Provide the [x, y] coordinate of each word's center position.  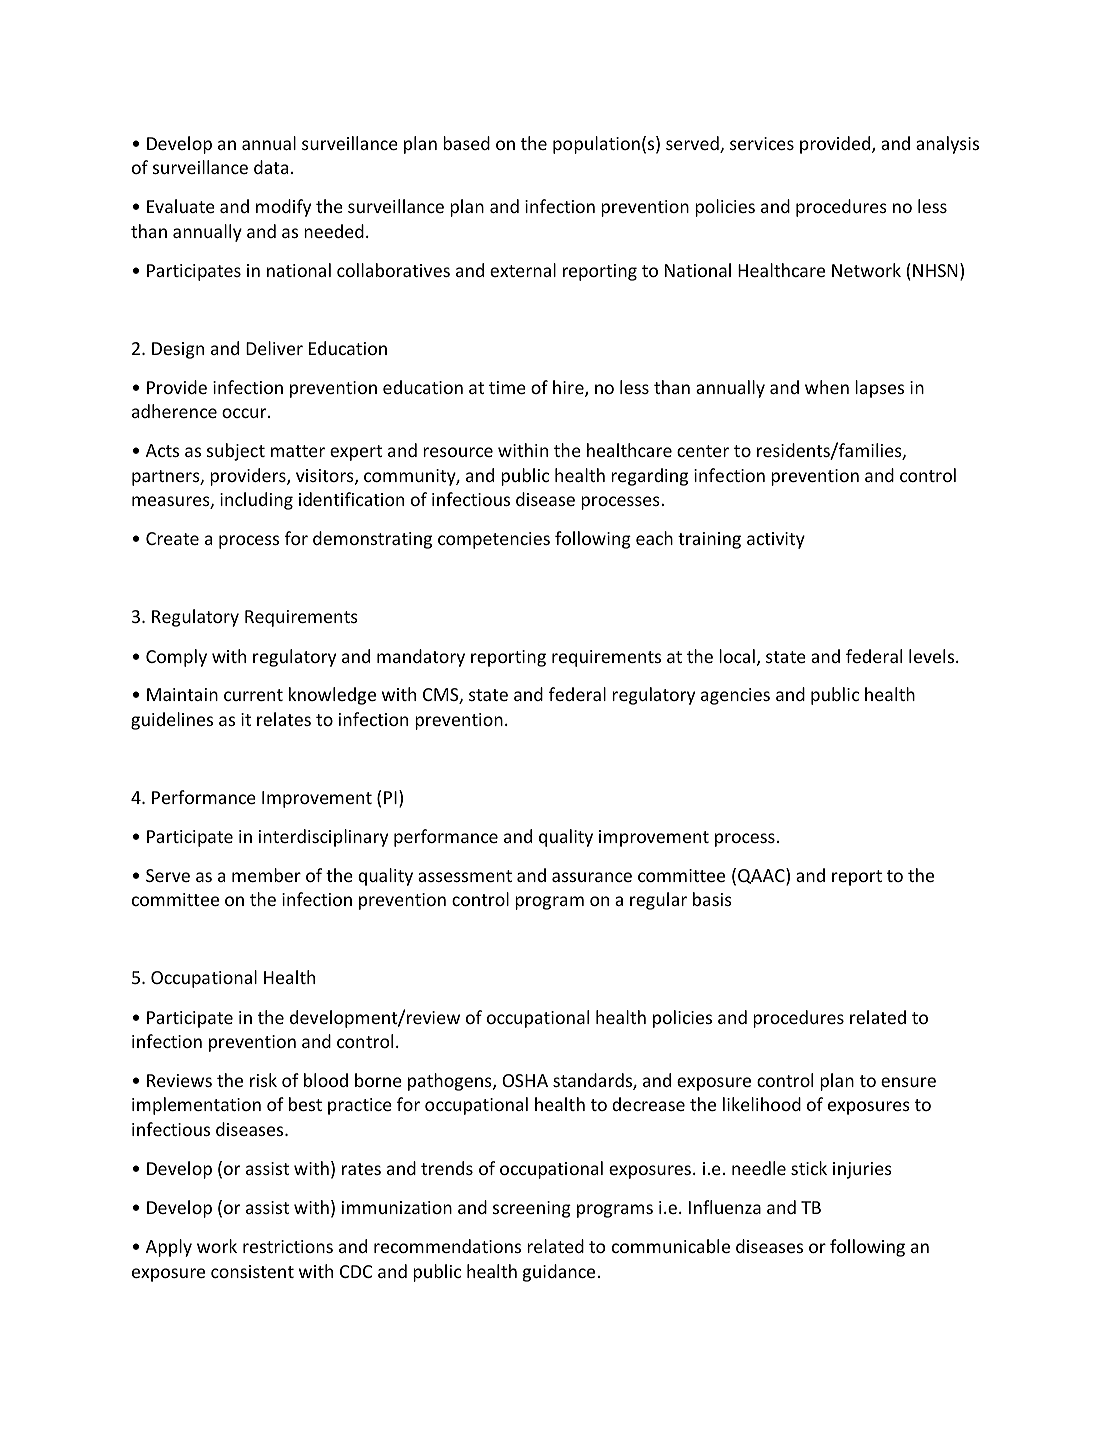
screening [532, 1209]
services [762, 143]
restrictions [288, 1246]
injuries [862, 1170]
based [466, 143]
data [271, 167]
